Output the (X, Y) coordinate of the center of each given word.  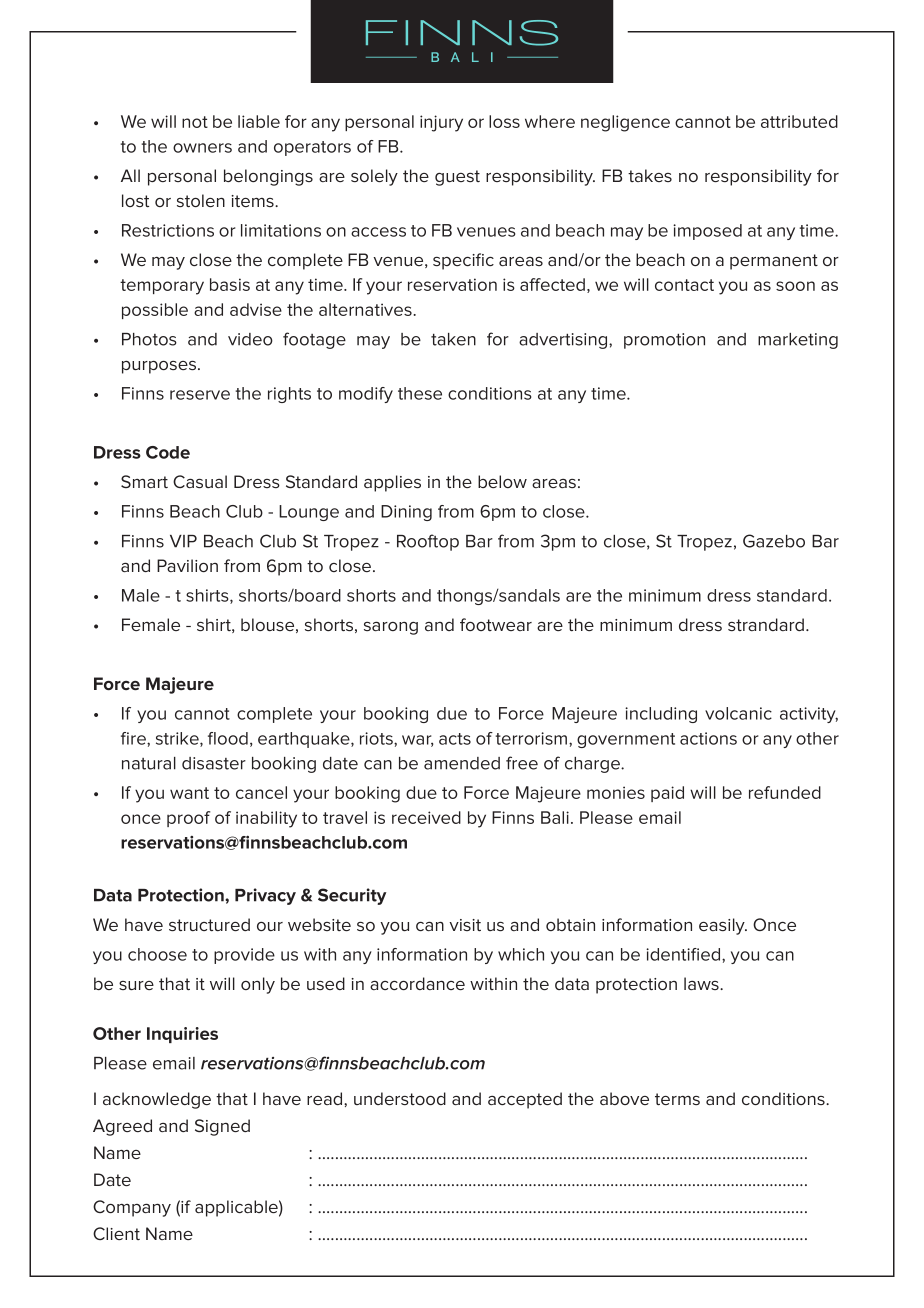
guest (457, 178)
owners (202, 148)
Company (132, 1208)
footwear (496, 624)
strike (178, 739)
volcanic (738, 713)
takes (650, 175)
